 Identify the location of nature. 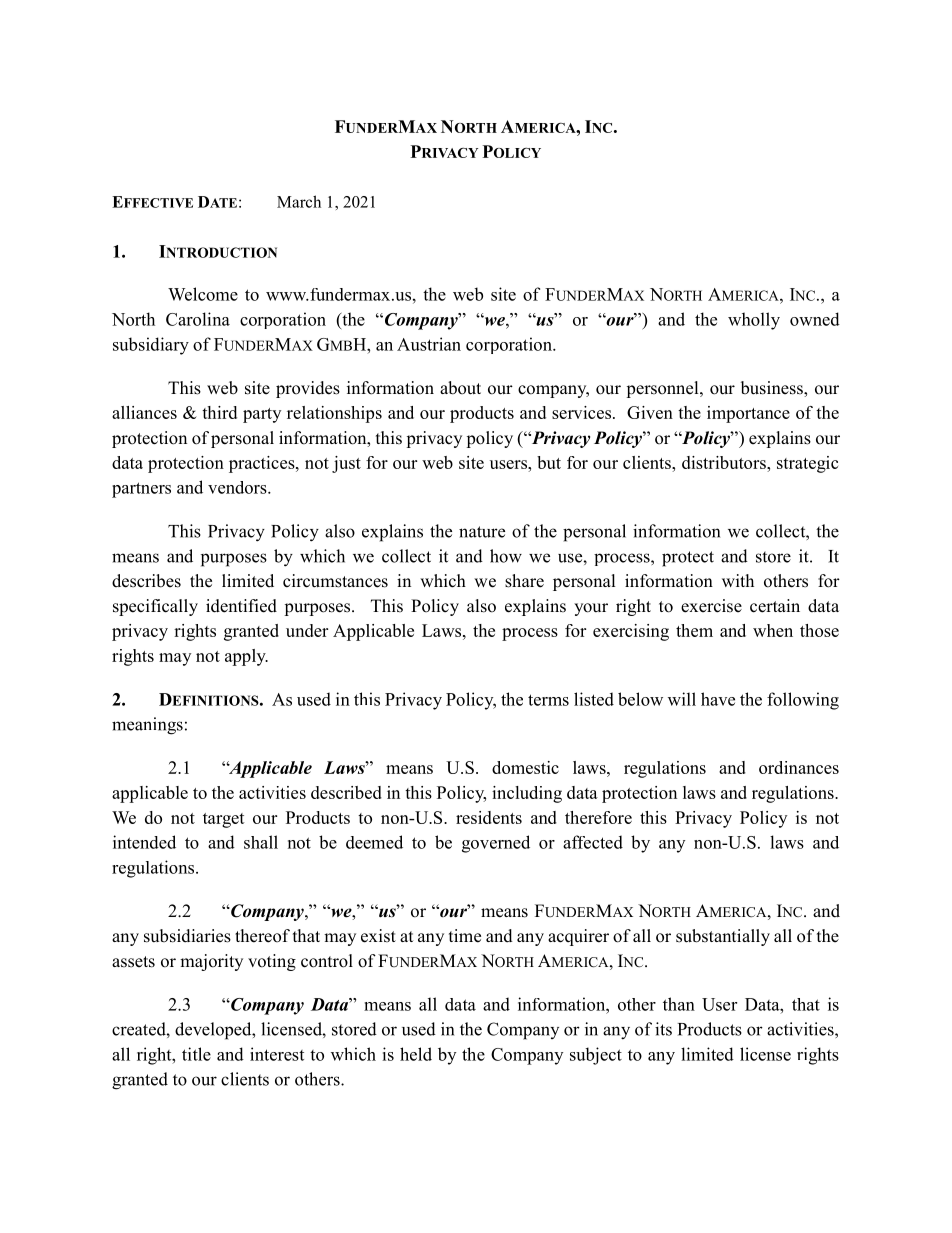
(482, 532).
